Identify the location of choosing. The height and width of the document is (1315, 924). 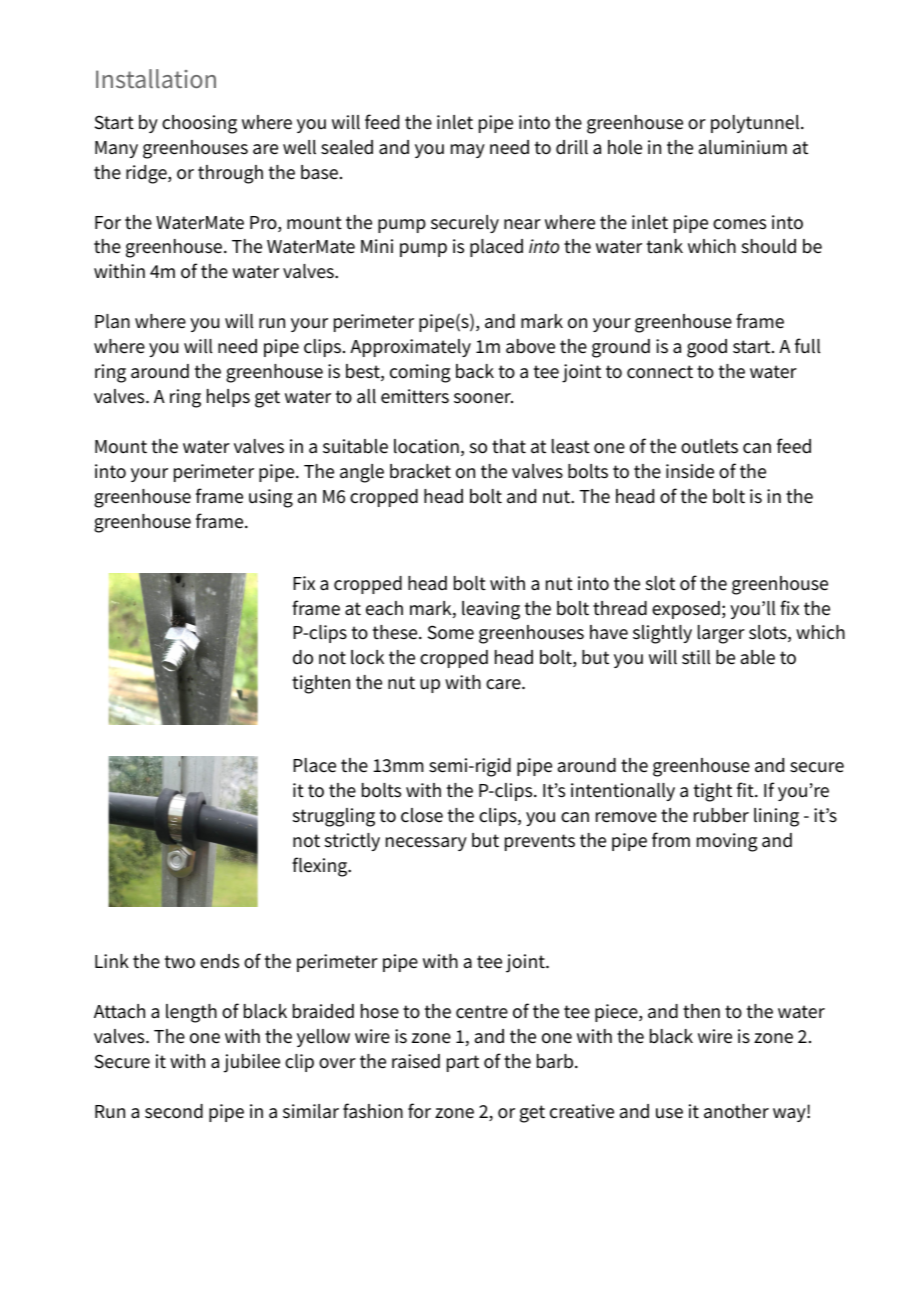
(199, 124).
